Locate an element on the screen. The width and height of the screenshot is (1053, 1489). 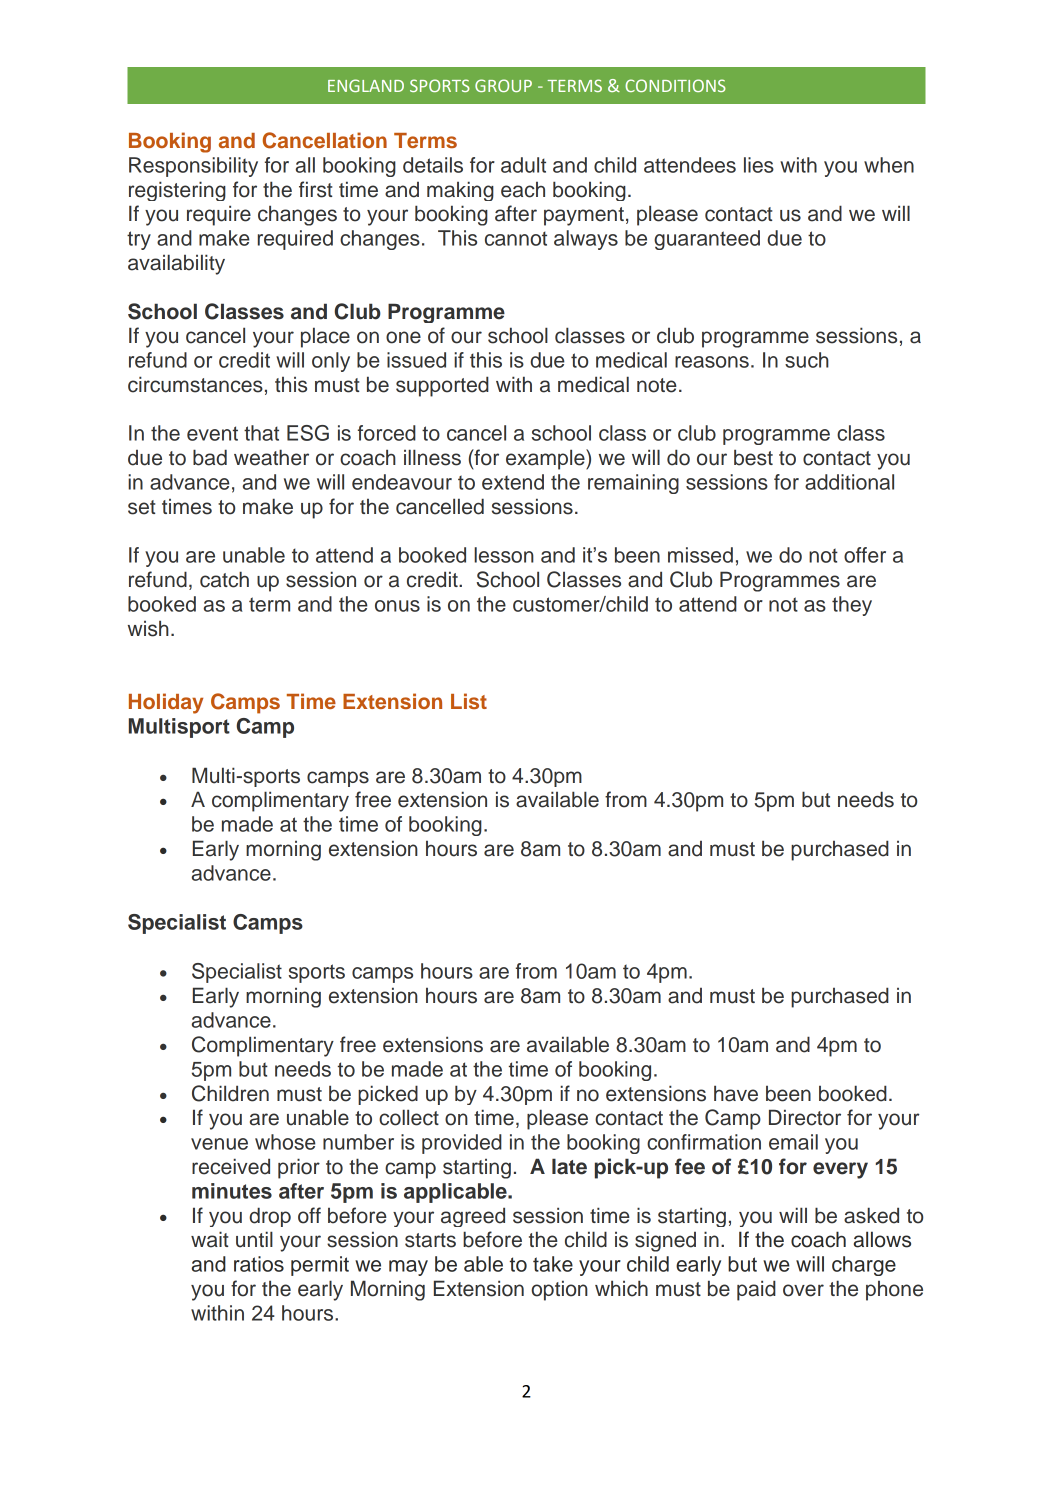
take is located at coordinates (553, 1264).
